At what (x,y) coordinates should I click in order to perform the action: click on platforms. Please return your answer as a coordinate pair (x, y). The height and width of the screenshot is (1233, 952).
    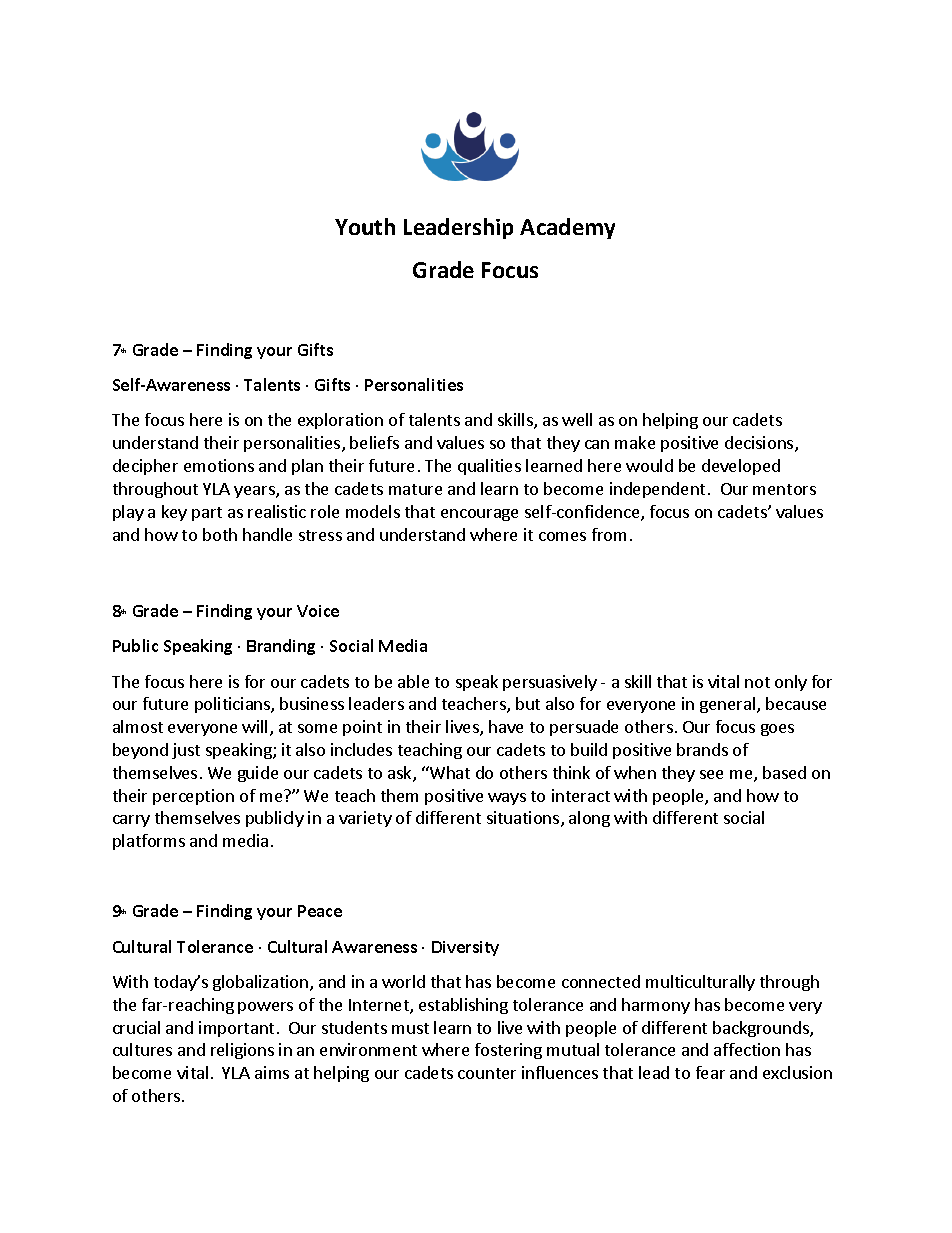
    Looking at the image, I should click on (149, 842).
